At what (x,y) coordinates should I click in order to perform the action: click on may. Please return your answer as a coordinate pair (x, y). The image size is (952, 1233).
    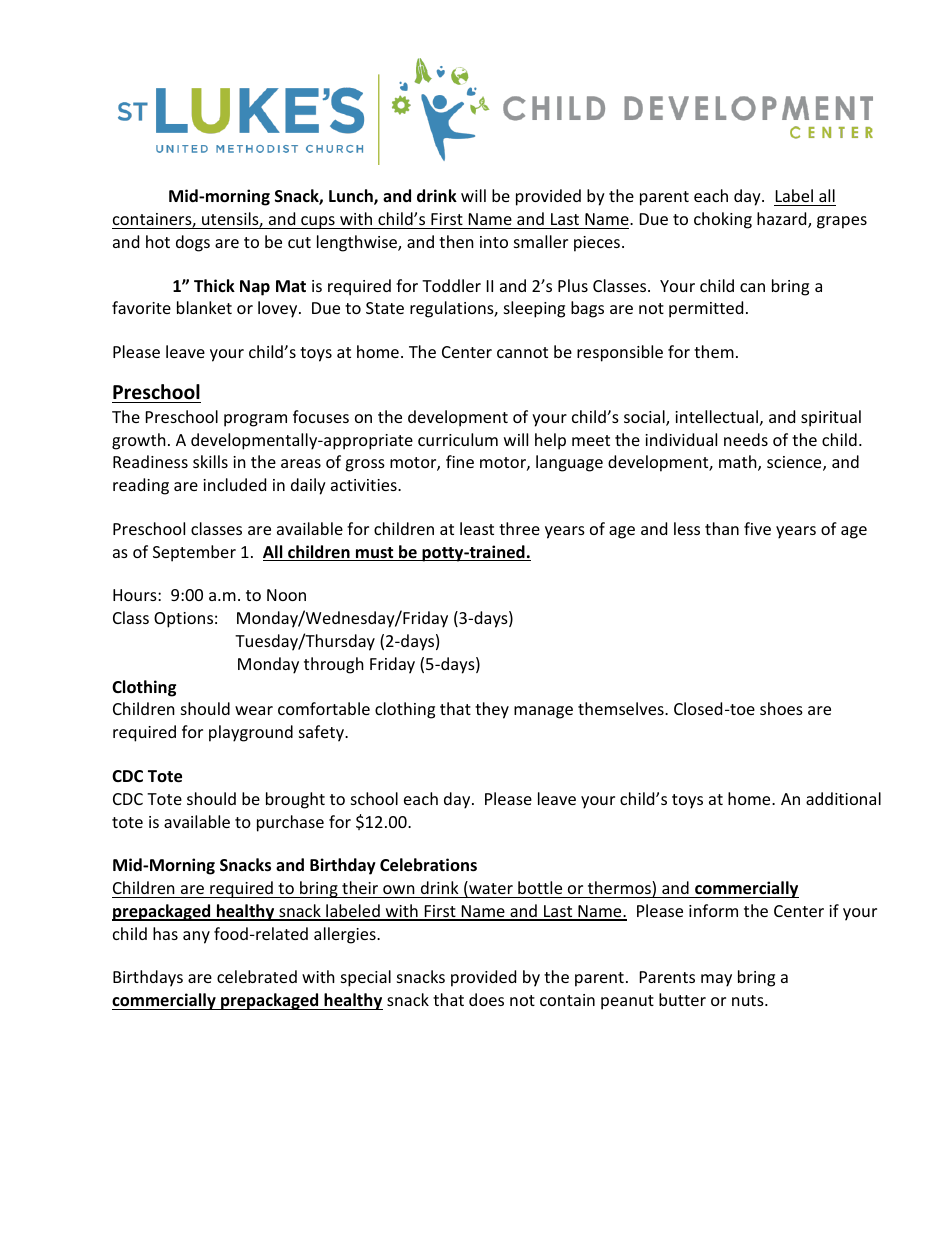
    Looking at the image, I should click on (716, 980).
